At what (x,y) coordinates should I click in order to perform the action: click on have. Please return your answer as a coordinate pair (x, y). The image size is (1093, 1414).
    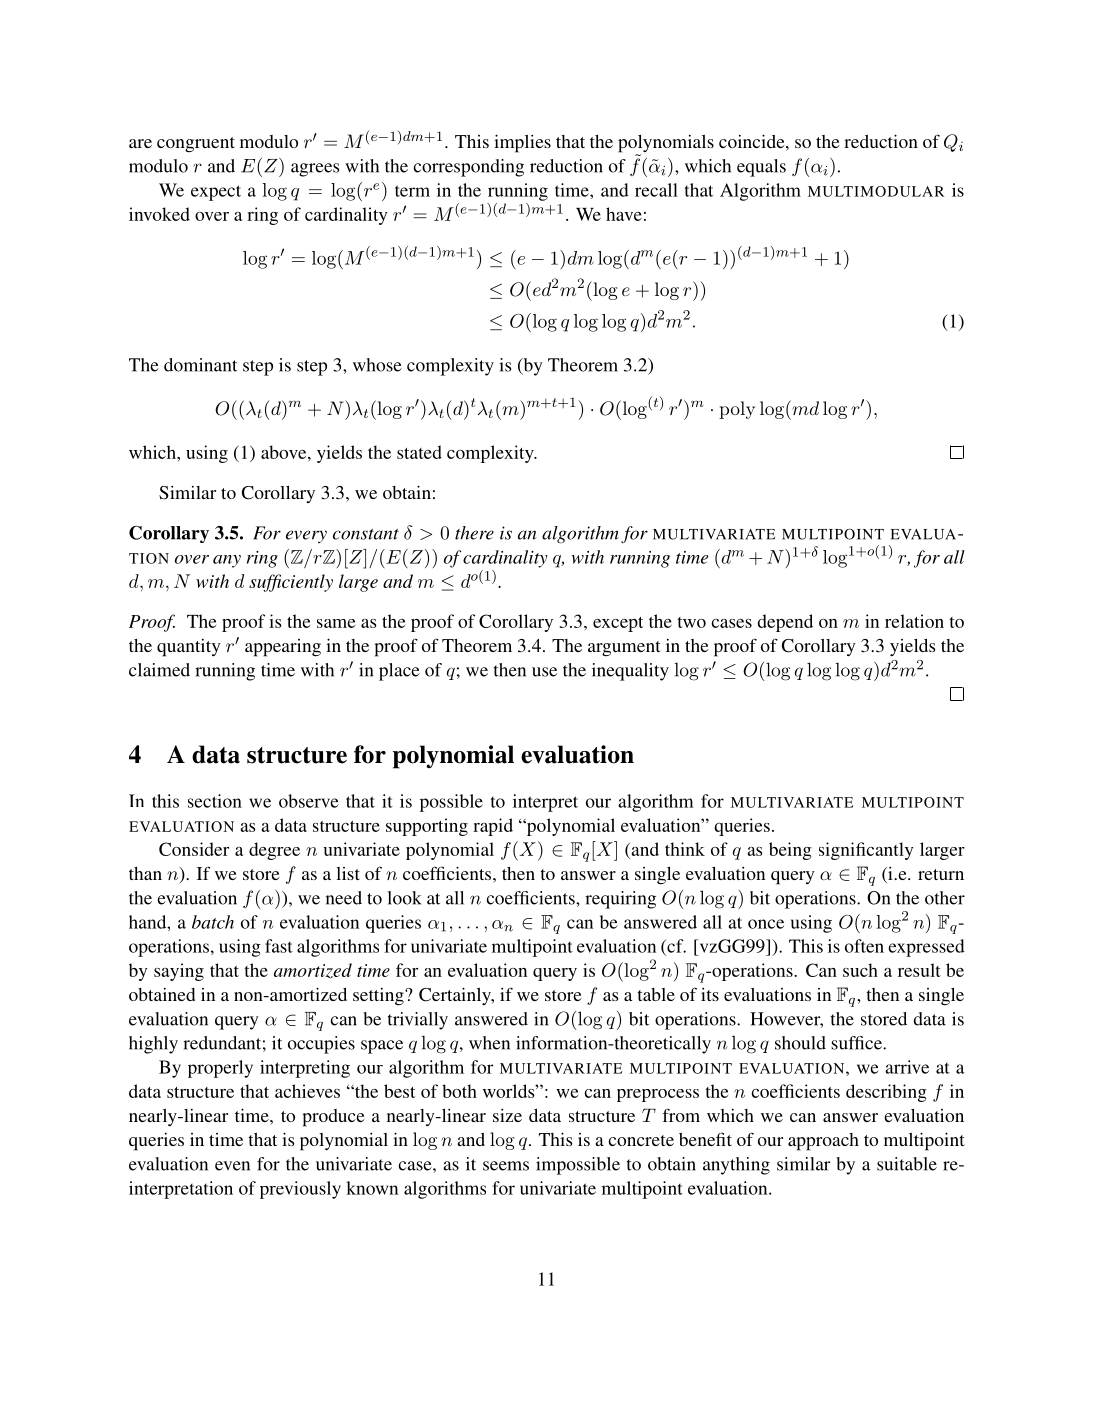
    Looking at the image, I should click on (624, 214).
